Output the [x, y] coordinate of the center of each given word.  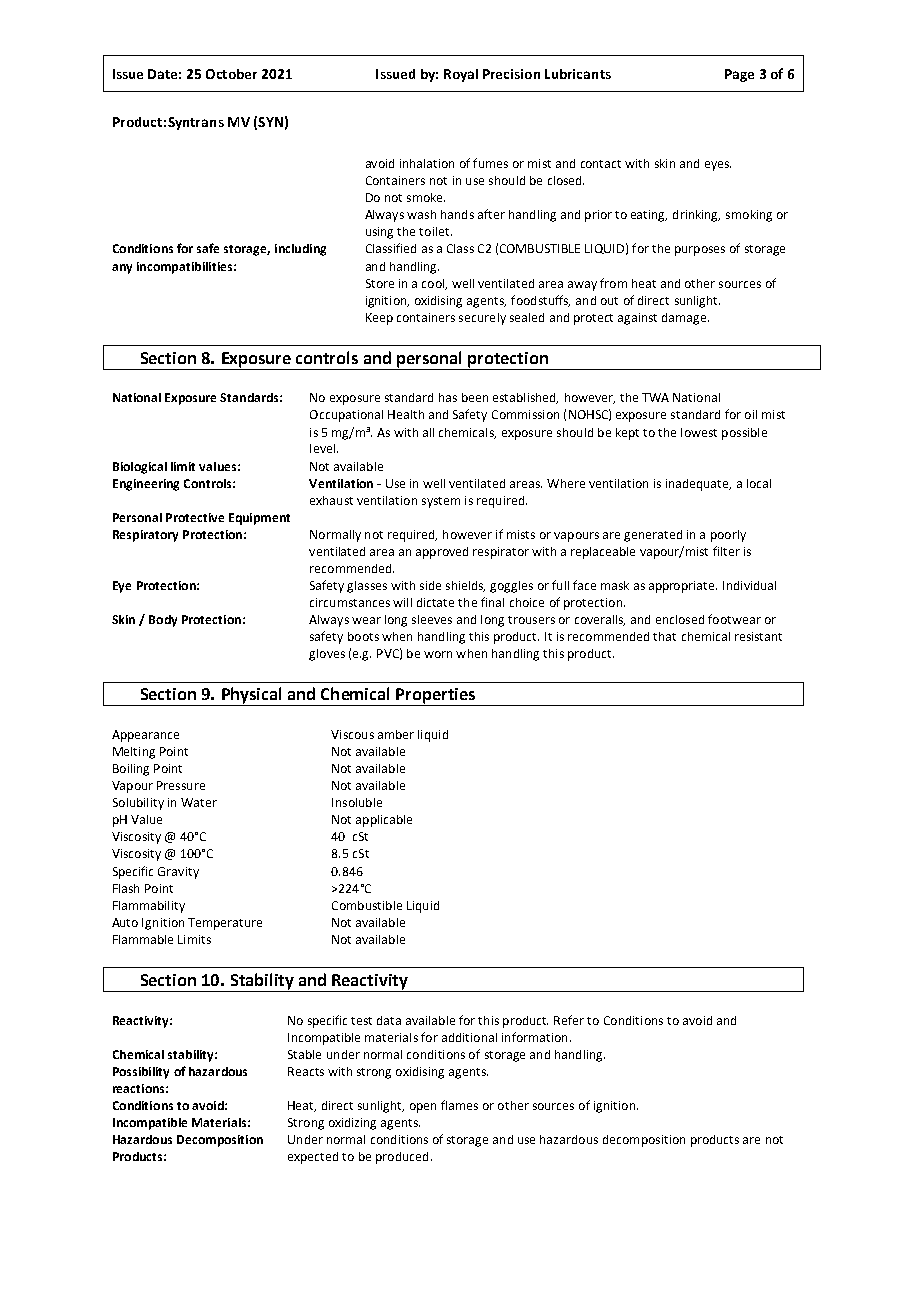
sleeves [432, 619]
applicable [384, 821]
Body [163, 621]
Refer [569, 1020]
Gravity [178, 873]
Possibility [141, 1073]
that [664, 636]
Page [739, 75]
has [448, 397]
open [423, 1108]
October [231, 74]
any [122, 269]
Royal [461, 75]
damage [685, 319]
